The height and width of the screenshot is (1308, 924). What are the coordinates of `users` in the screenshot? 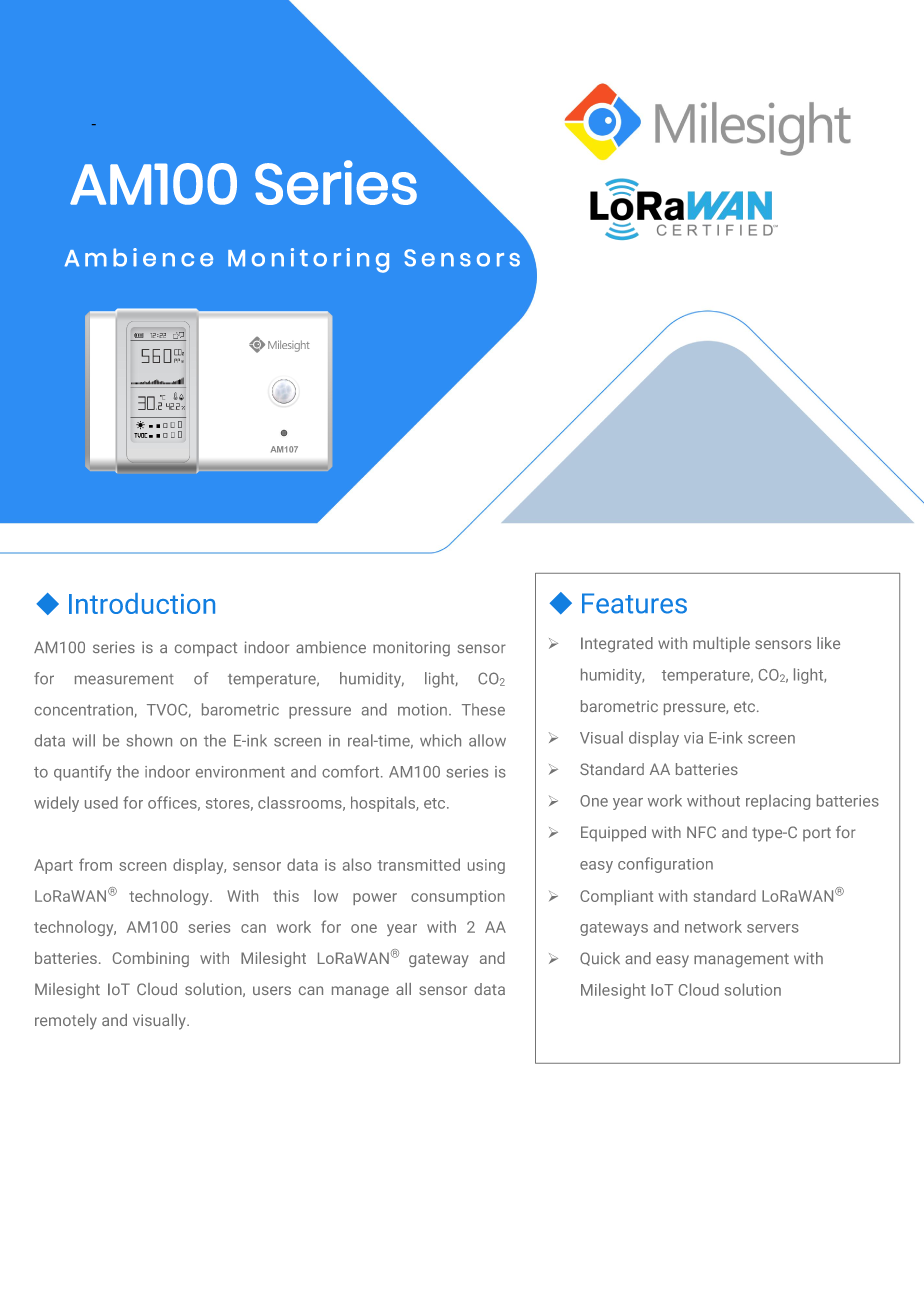 It's located at (272, 990).
